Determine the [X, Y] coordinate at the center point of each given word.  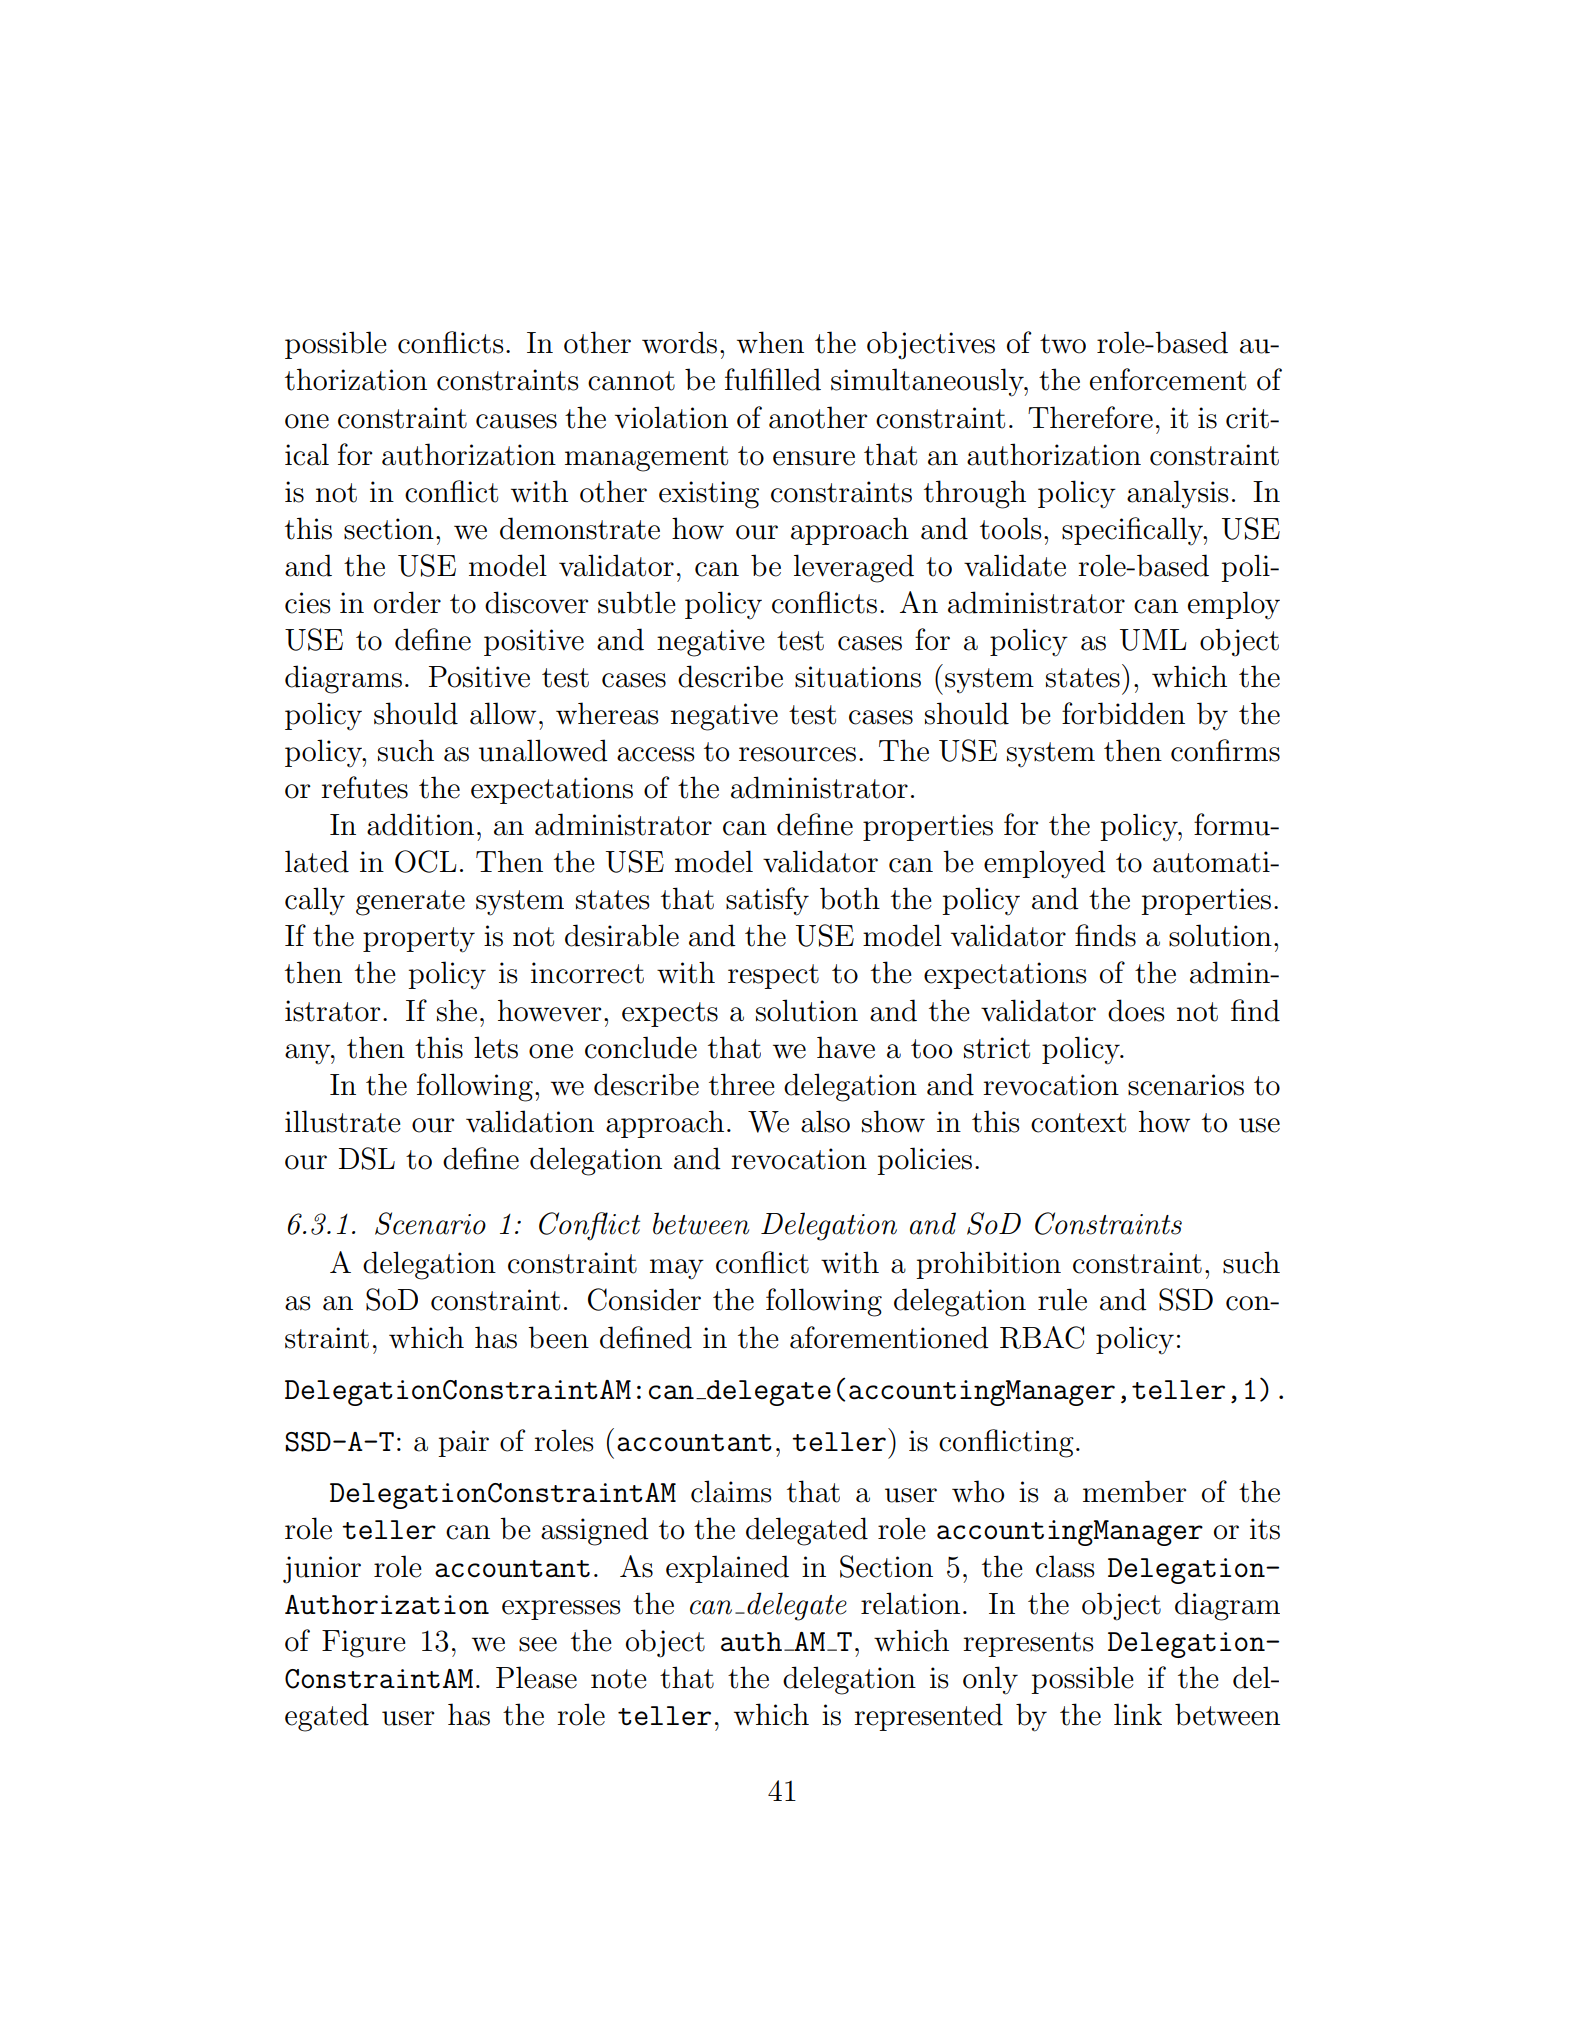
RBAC [1042, 1337]
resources [797, 754]
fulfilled [773, 379]
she [457, 1010]
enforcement [1168, 379]
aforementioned [889, 1337]
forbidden [1123, 713]
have [846, 1047]
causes [516, 421]
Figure [364, 1644]
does [1136, 1010]
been [558, 1337]
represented [928, 1717]
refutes [364, 787]
